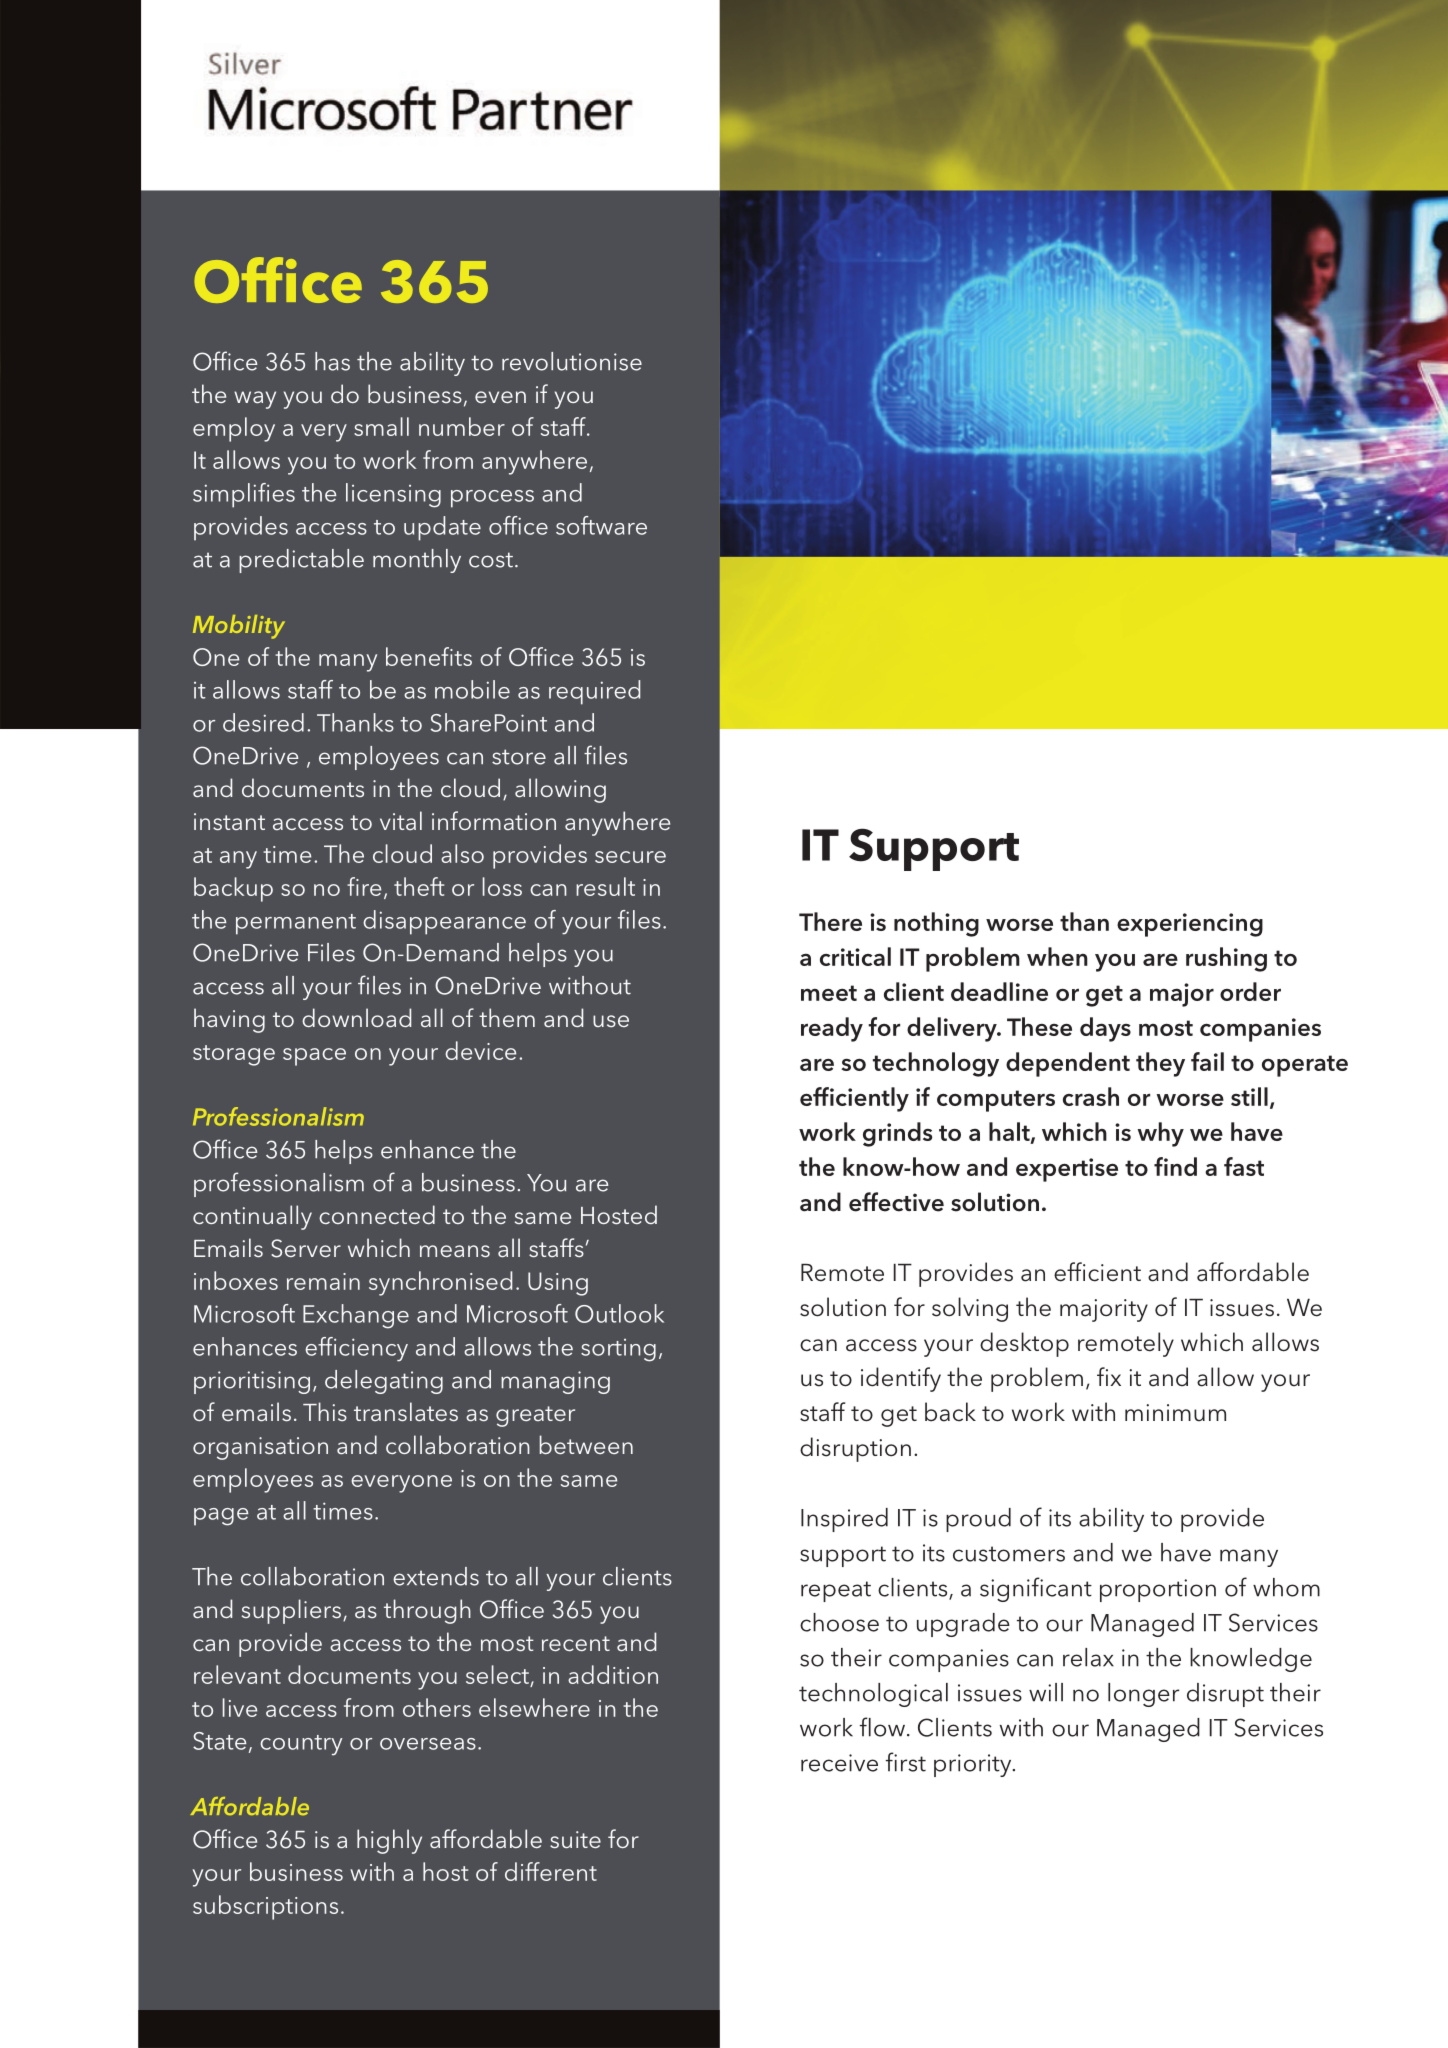  What do you see at coordinates (844, 1520) in the screenshot?
I see `Inspired` at bounding box center [844, 1520].
